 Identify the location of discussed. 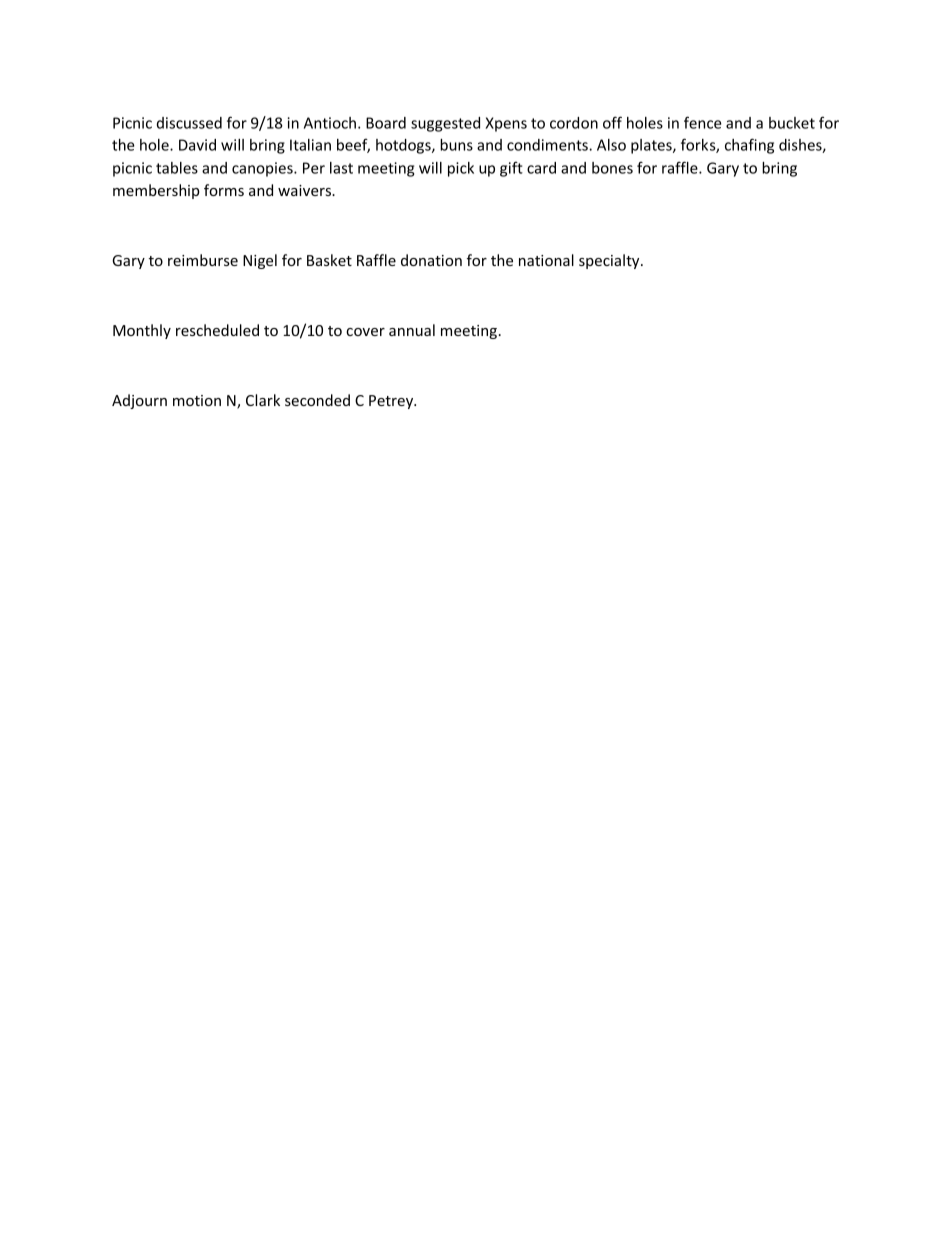
(189, 123).
